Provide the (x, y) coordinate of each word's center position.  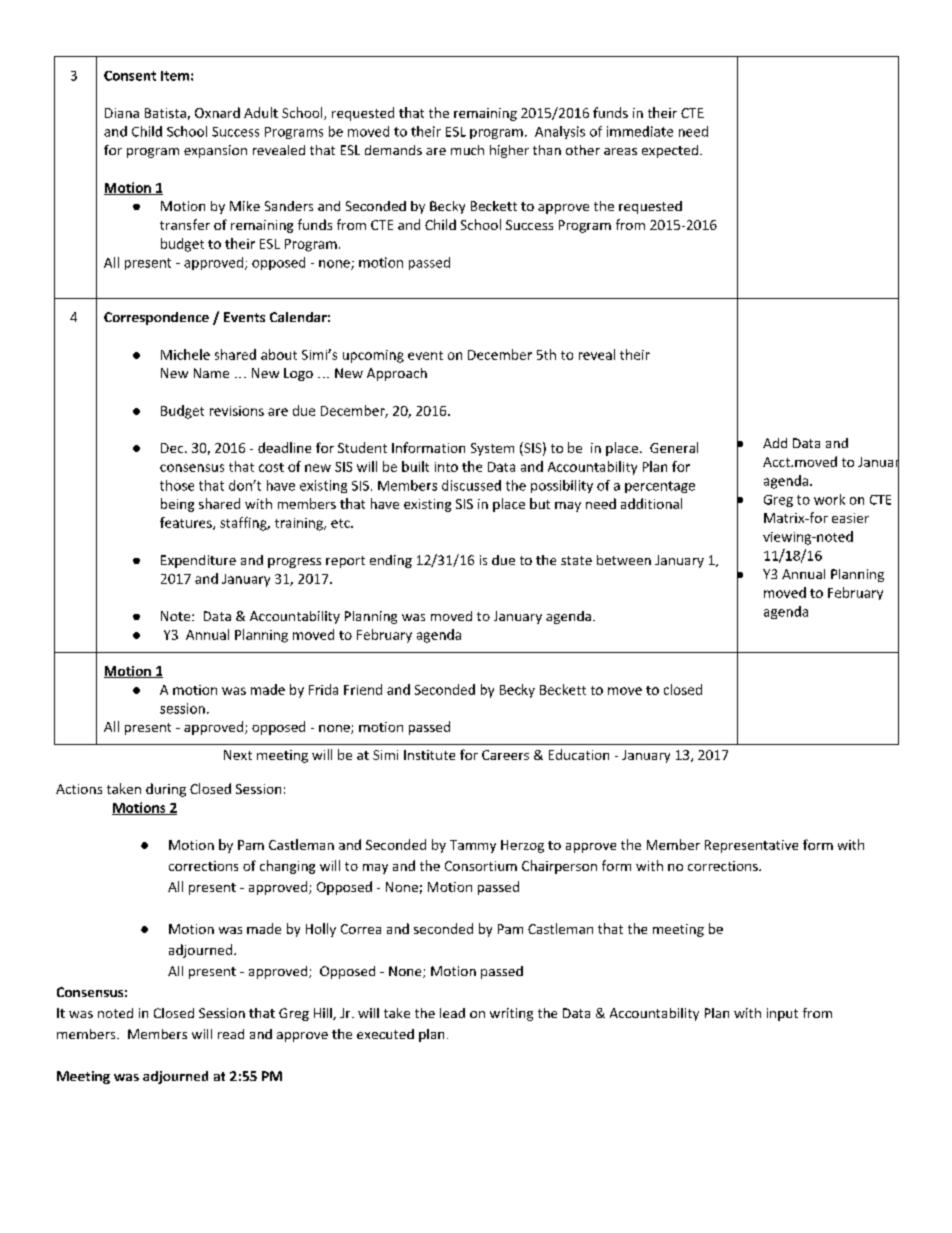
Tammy (473, 846)
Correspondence (156, 318)
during (166, 790)
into (446, 467)
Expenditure (198, 561)
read (231, 1034)
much (467, 150)
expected (670, 151)
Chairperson (559, 867)
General (674, 447)
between (624, 560)
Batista (165, 113)
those (177, 485)
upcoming (373, 356)
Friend (363, 689)
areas (620, 151)
